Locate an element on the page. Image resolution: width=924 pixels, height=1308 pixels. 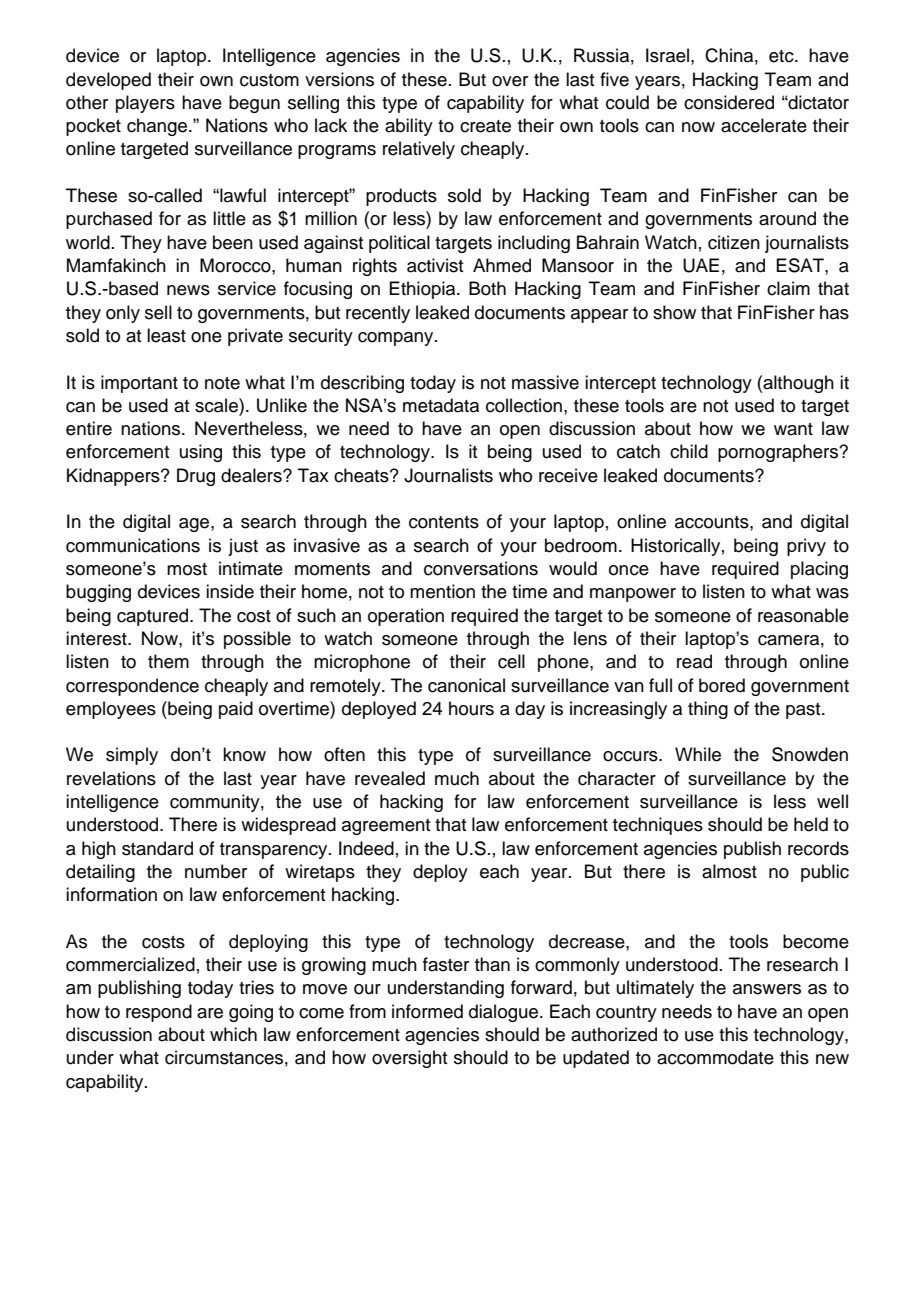
agreement is located at coordinates (386, 827).
